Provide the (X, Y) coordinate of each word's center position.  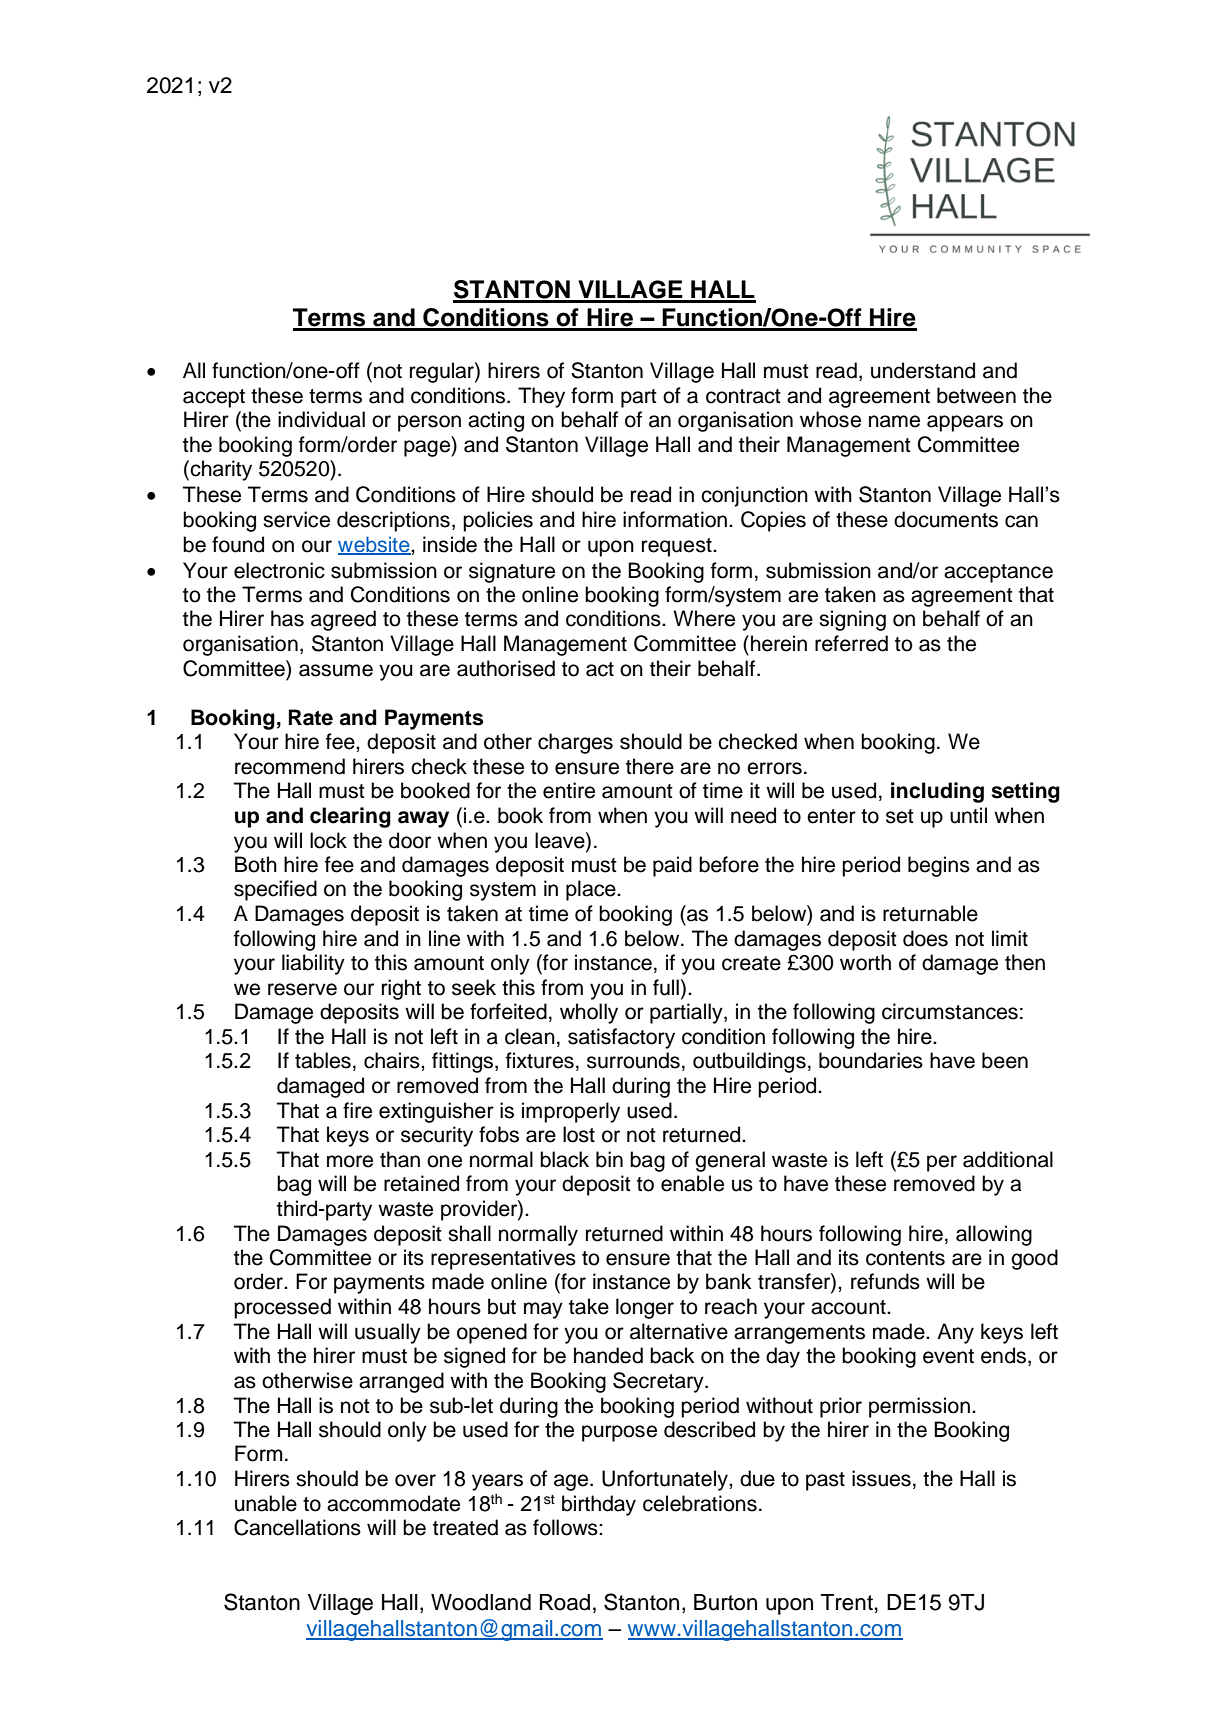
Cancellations (297, 1527)
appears (965, 423)
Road (565, 1602)
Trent (847, 1602)
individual (321, 419)
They (541, 397)
